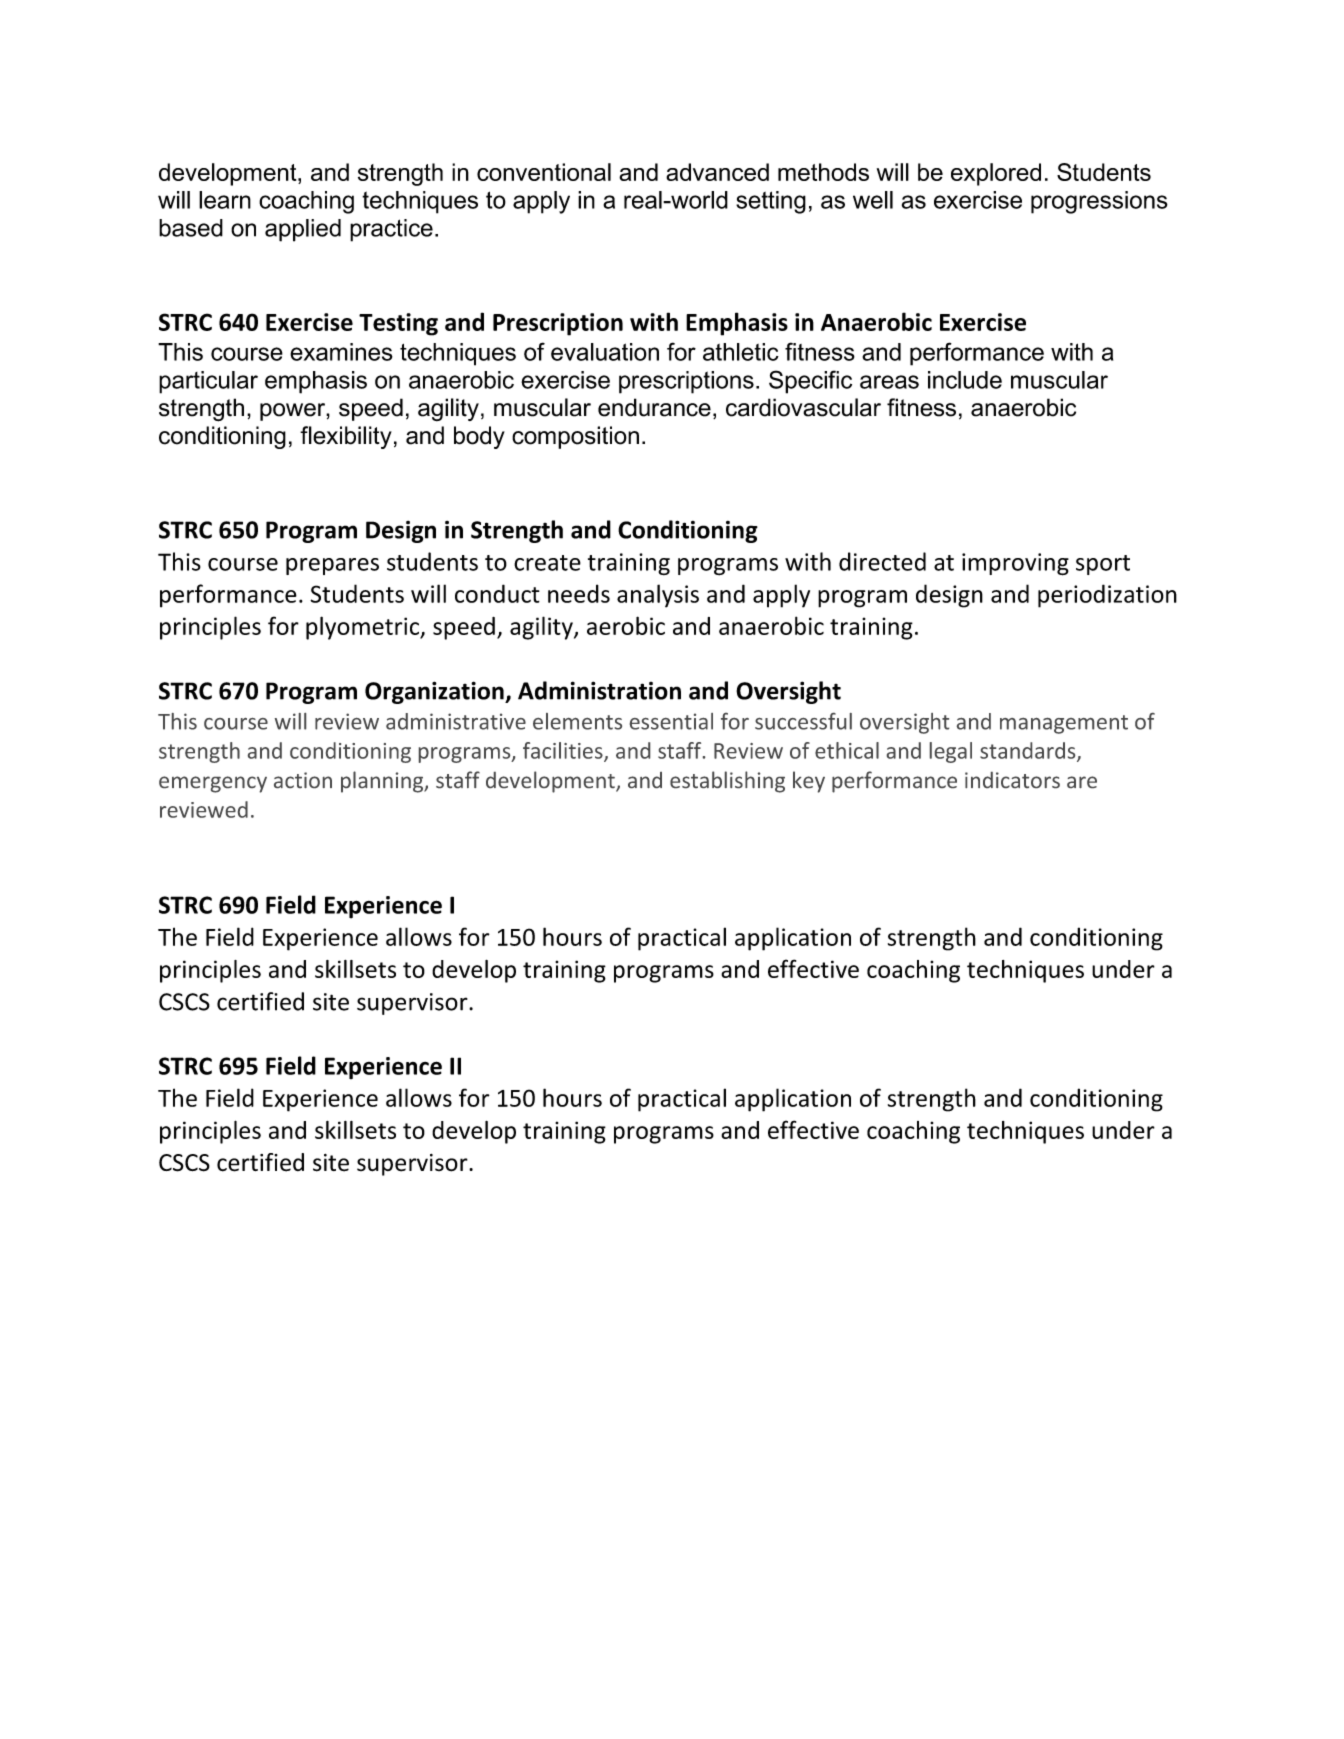  I want to click on particular, so click(208, 382).
